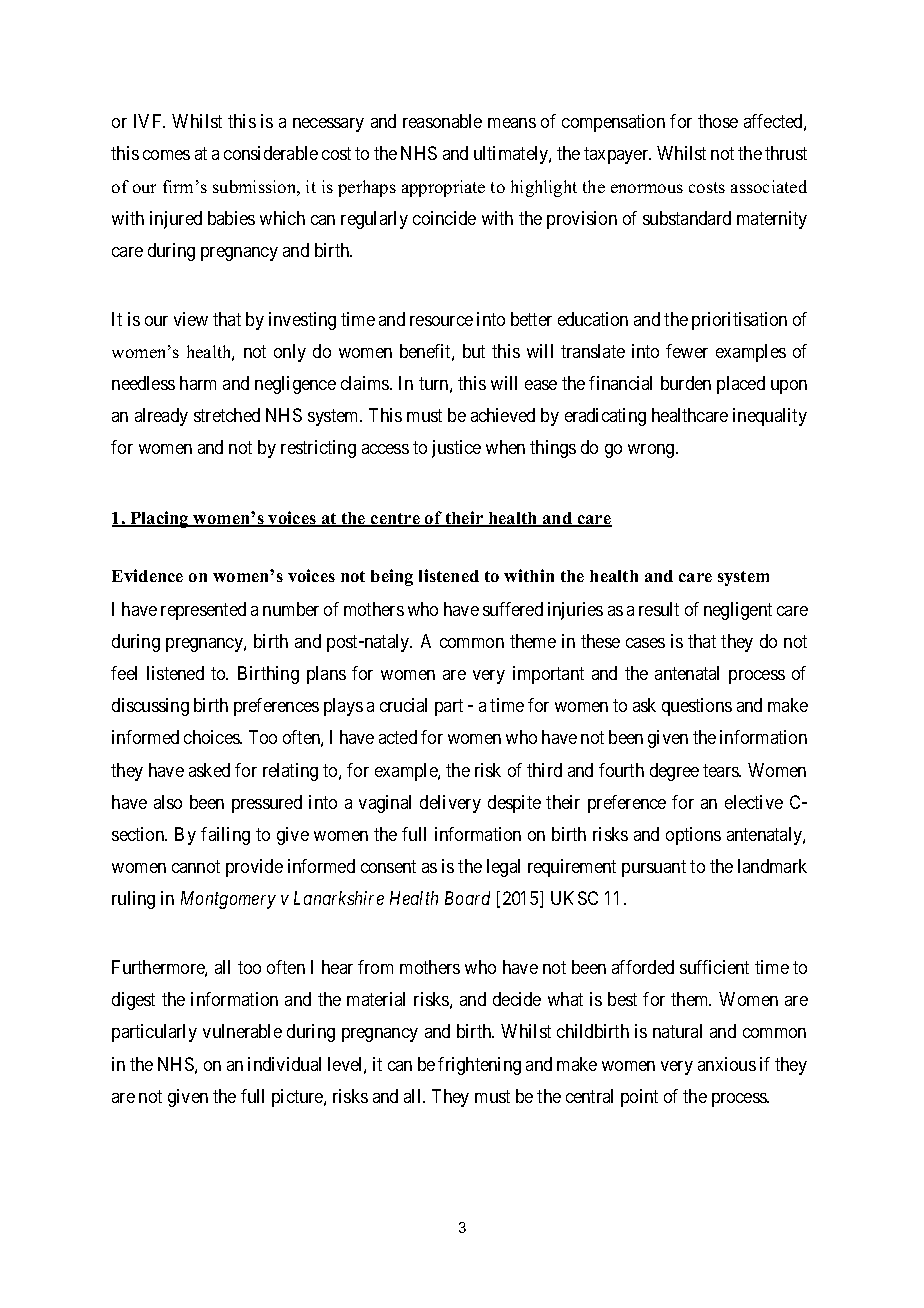 This page has height=1308, width=924. Describe the element at coordinates (513, 609) in the page. I see `suffered` at that location.
